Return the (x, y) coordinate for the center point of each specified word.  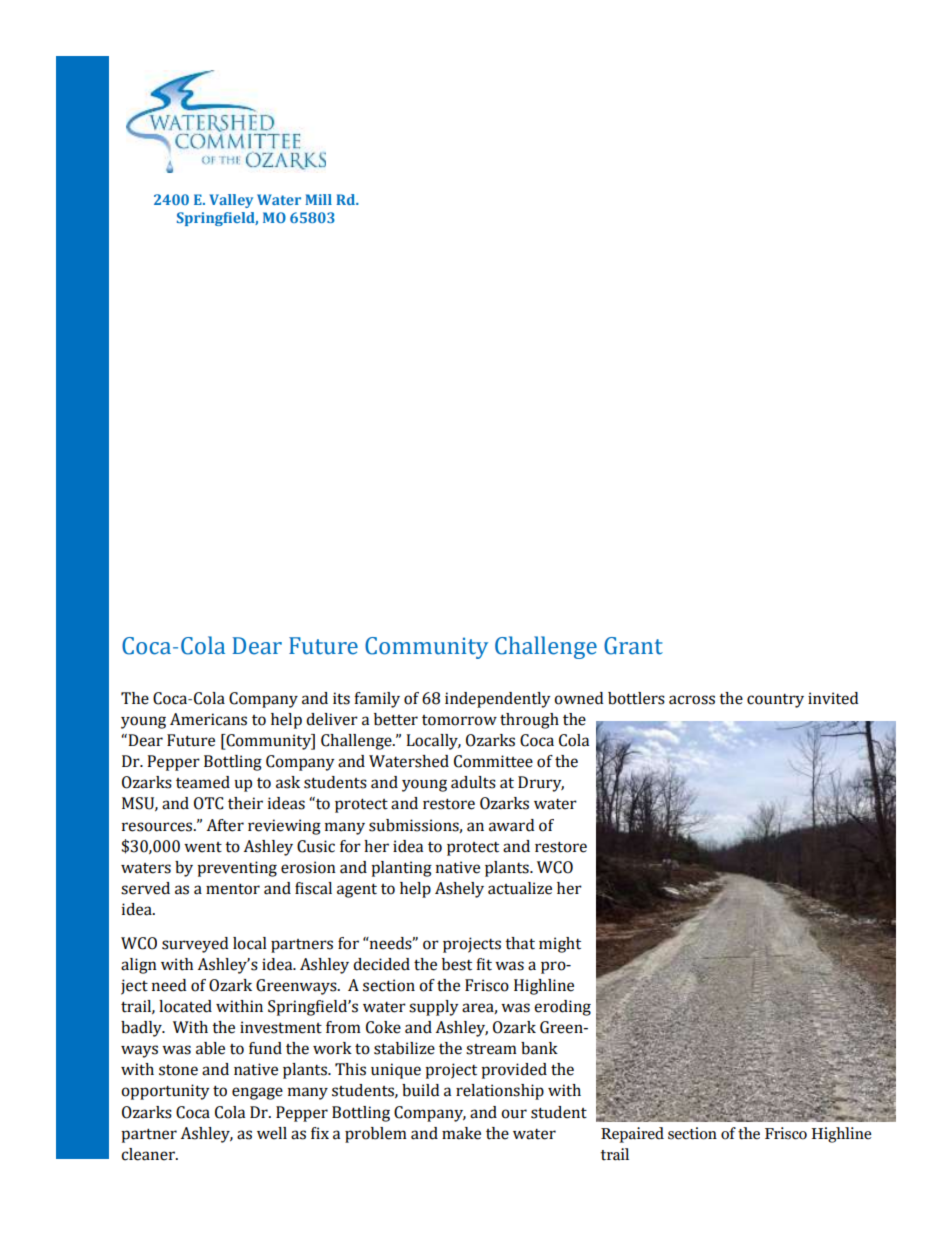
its (341, 698)
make (461, 1133)
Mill (318, 199)
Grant (633, 646)
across (692, 700)
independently (498, 700)
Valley (231, 201)
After (225, 825)
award (511, 825)
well (272, 1133)
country (775, 701)
